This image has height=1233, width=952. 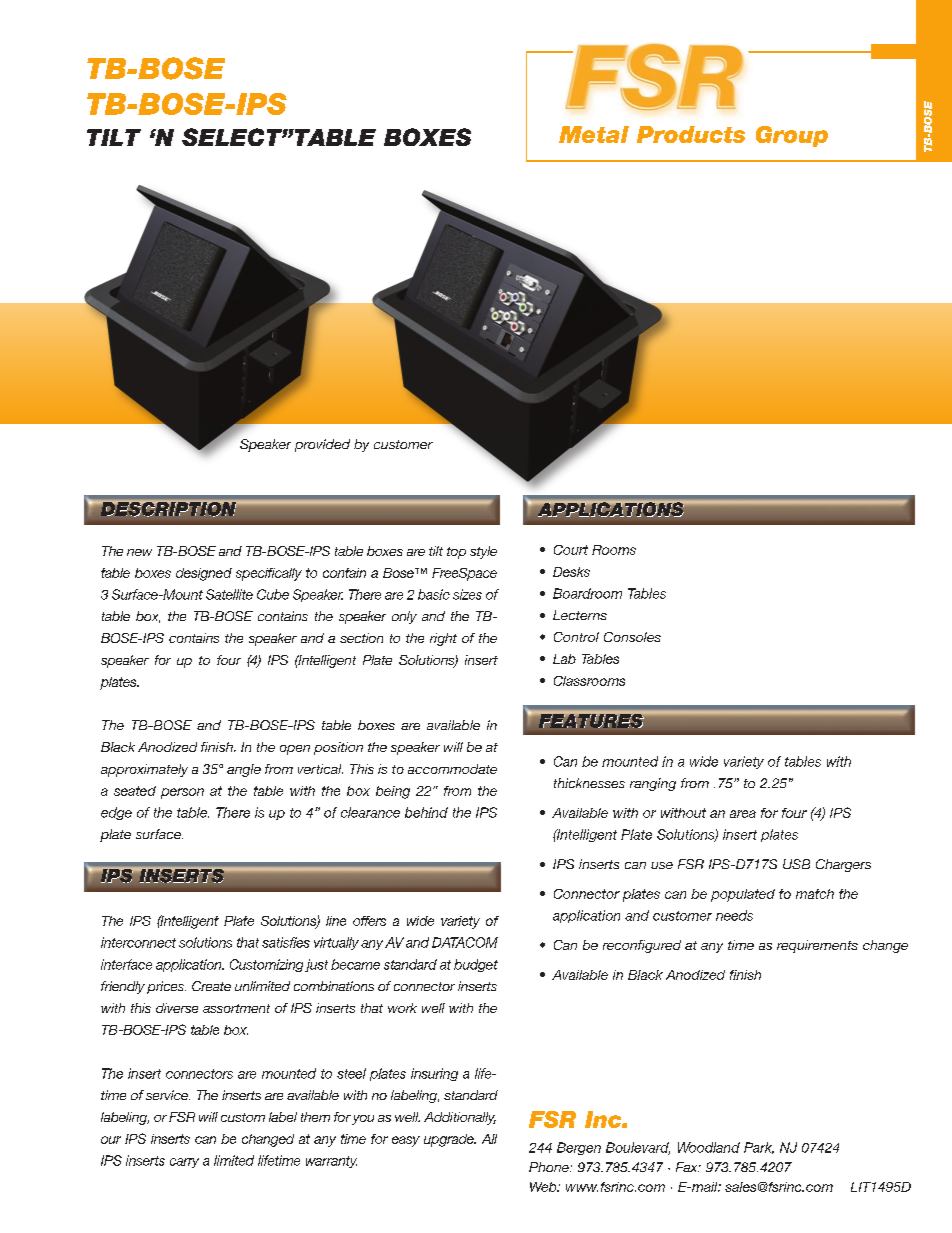 I want to click on carry, so click(x=184, y=1163).
